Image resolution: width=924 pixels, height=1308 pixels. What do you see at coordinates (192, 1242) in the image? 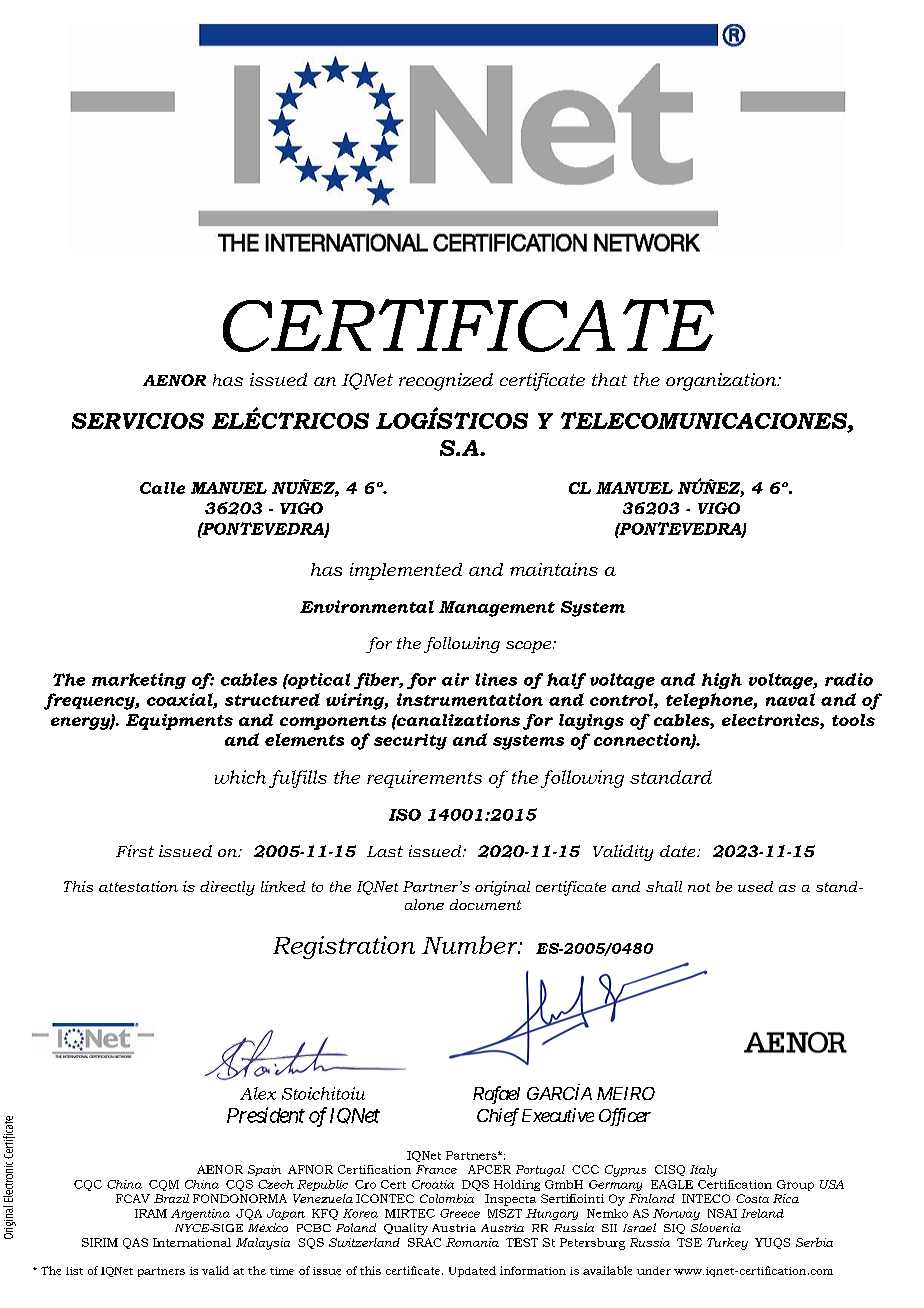
I see `International` at bounding box center [192, 1242].
